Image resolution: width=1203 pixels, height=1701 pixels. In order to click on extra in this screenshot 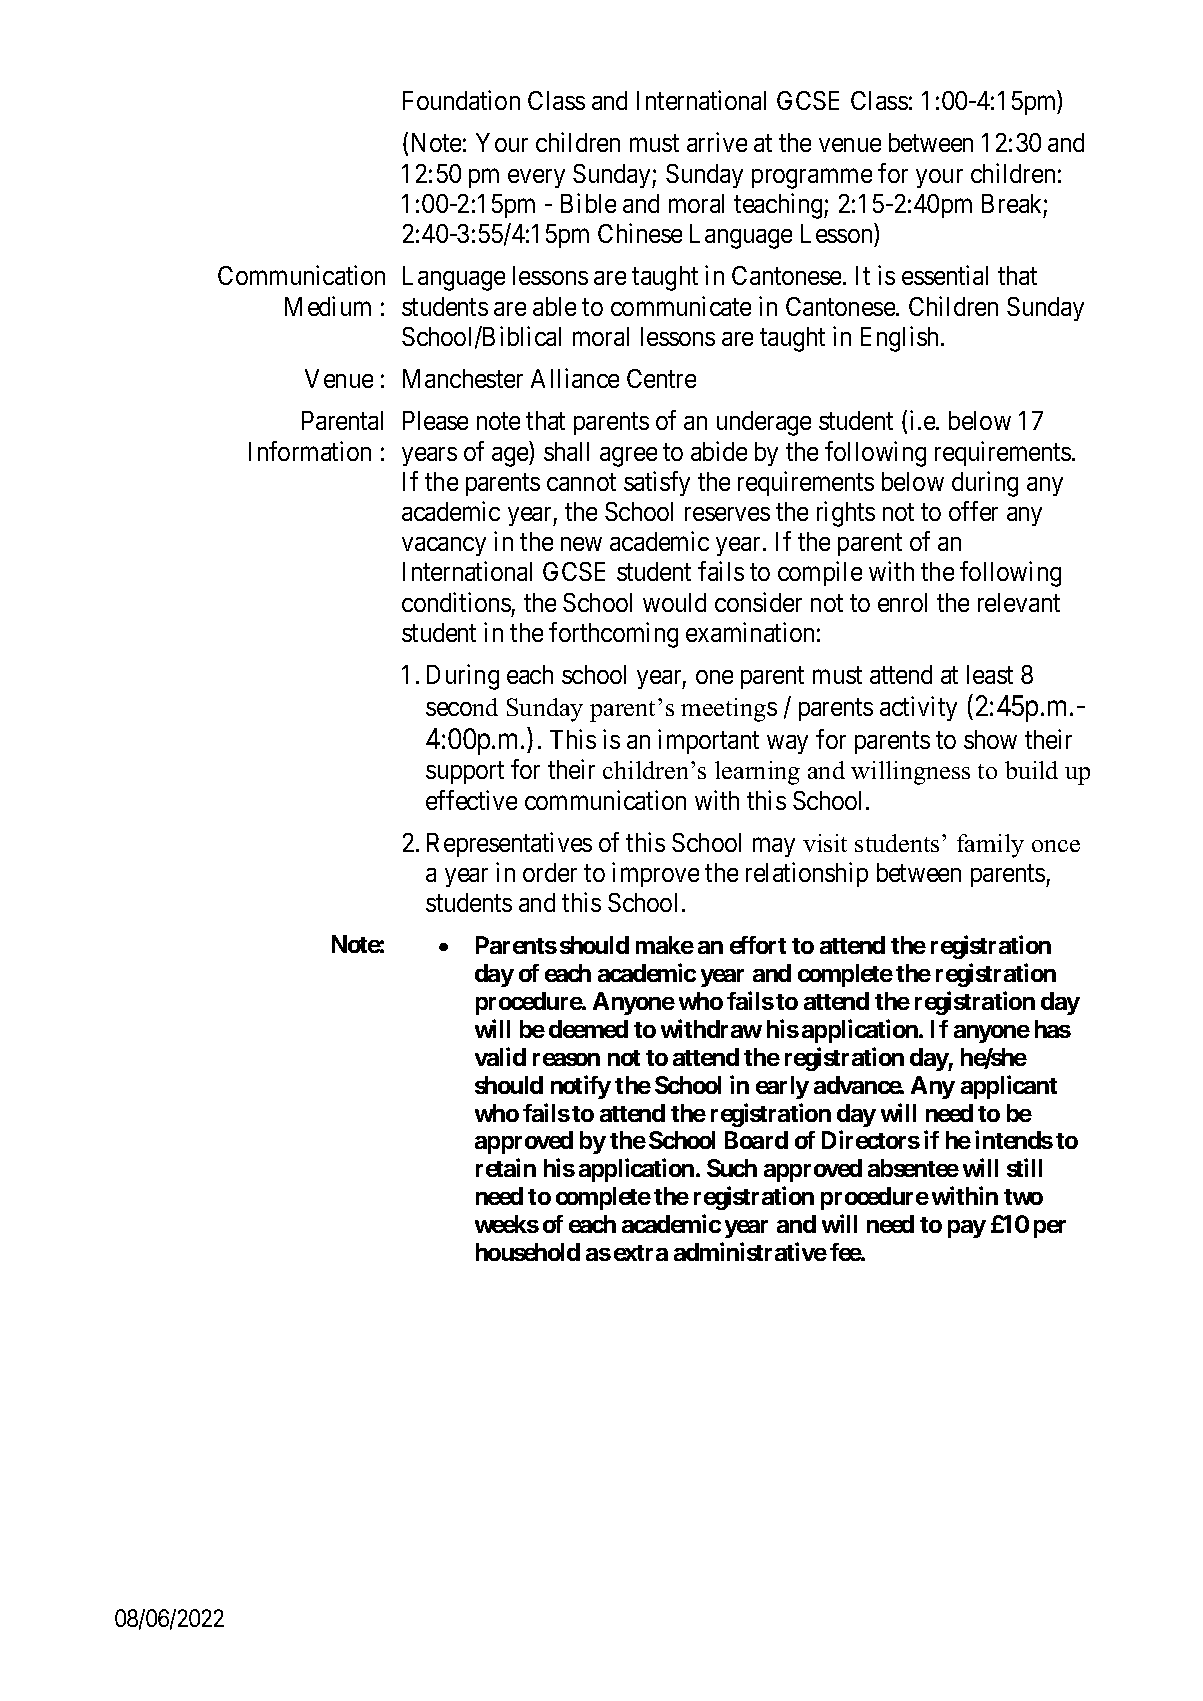, I will do `click(641, 1253)`.
